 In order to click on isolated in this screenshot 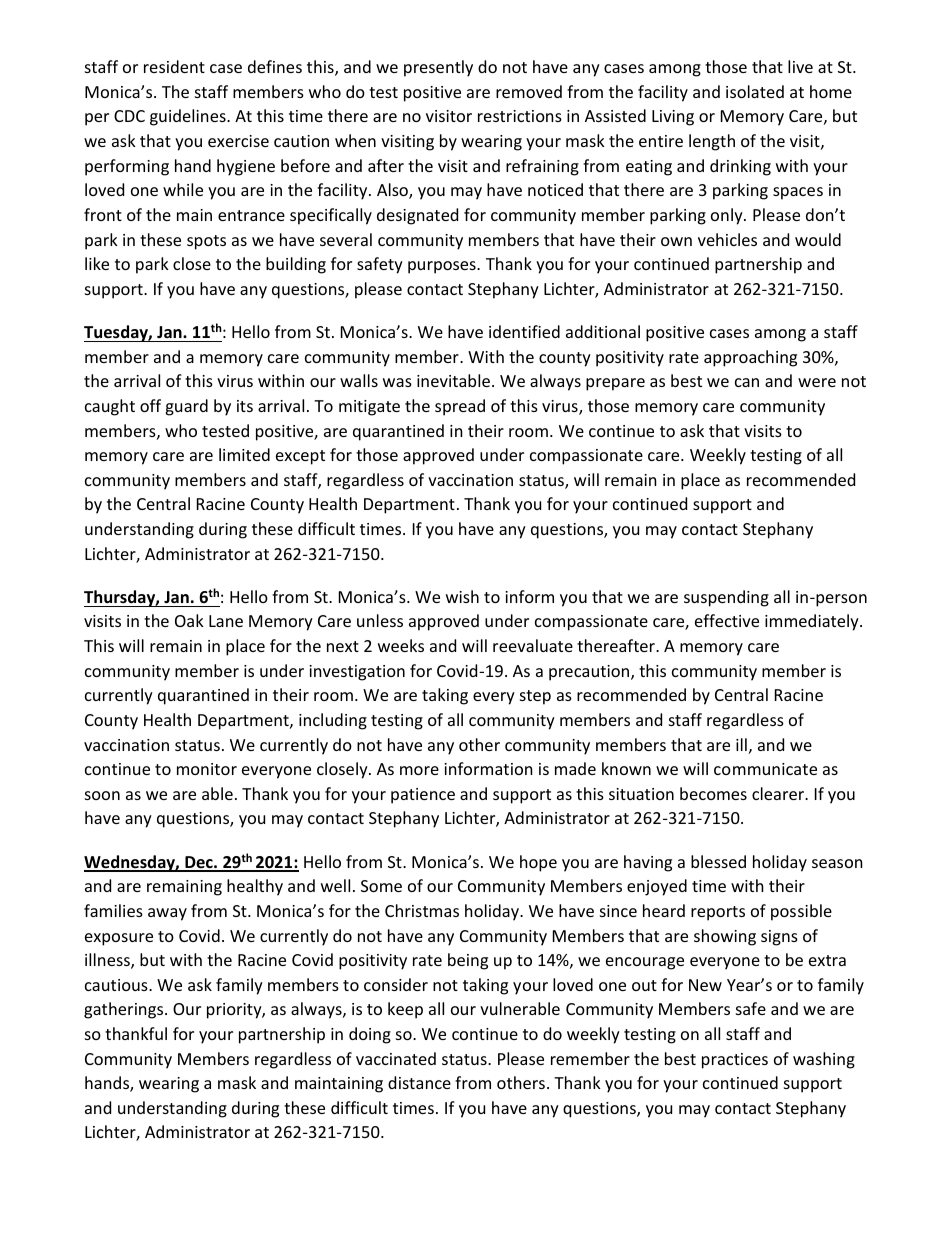, I will do `click(755, 91)`.
